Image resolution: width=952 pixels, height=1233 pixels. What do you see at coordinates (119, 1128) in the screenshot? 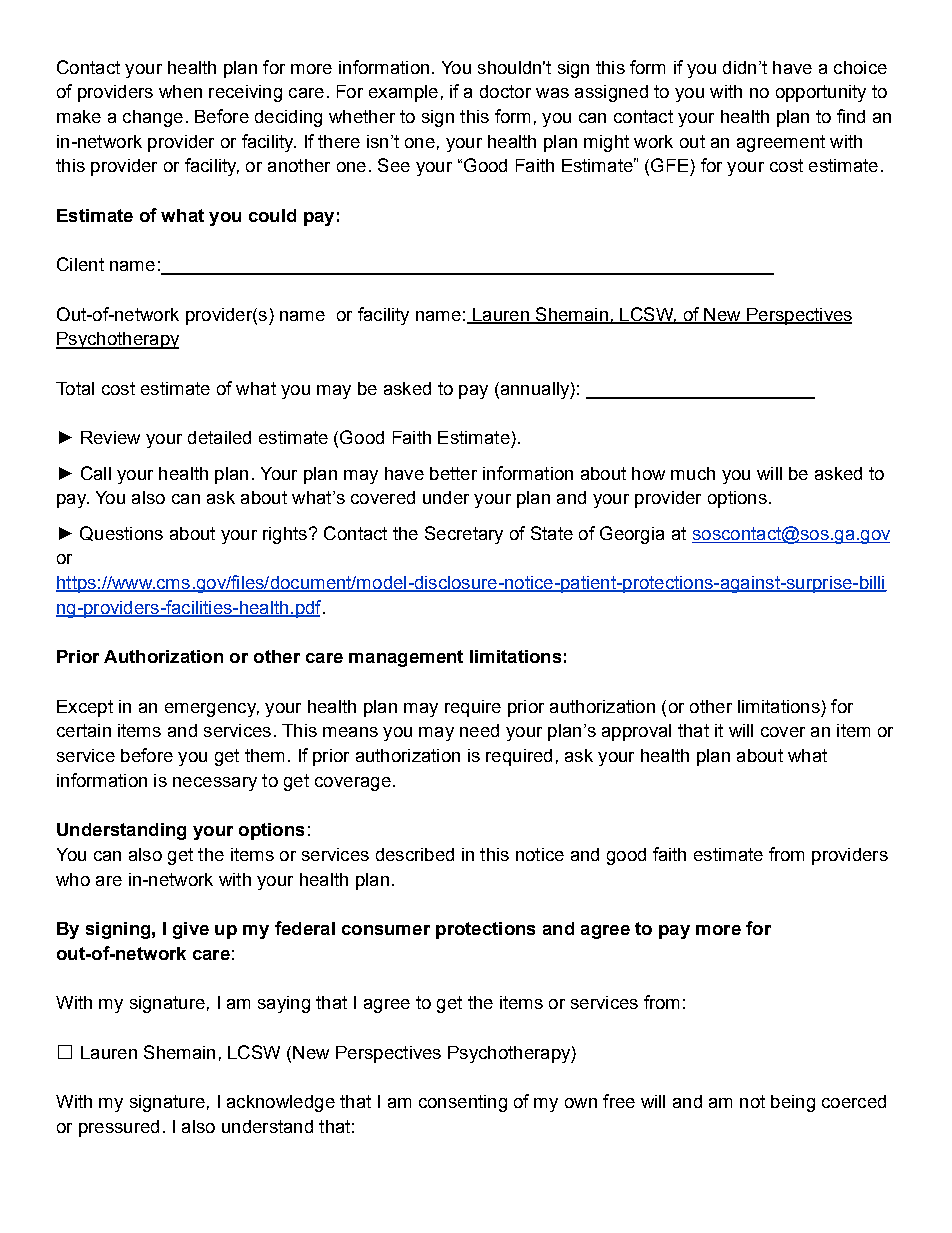
I see `pressured` at bounding box center [119, 1128].
